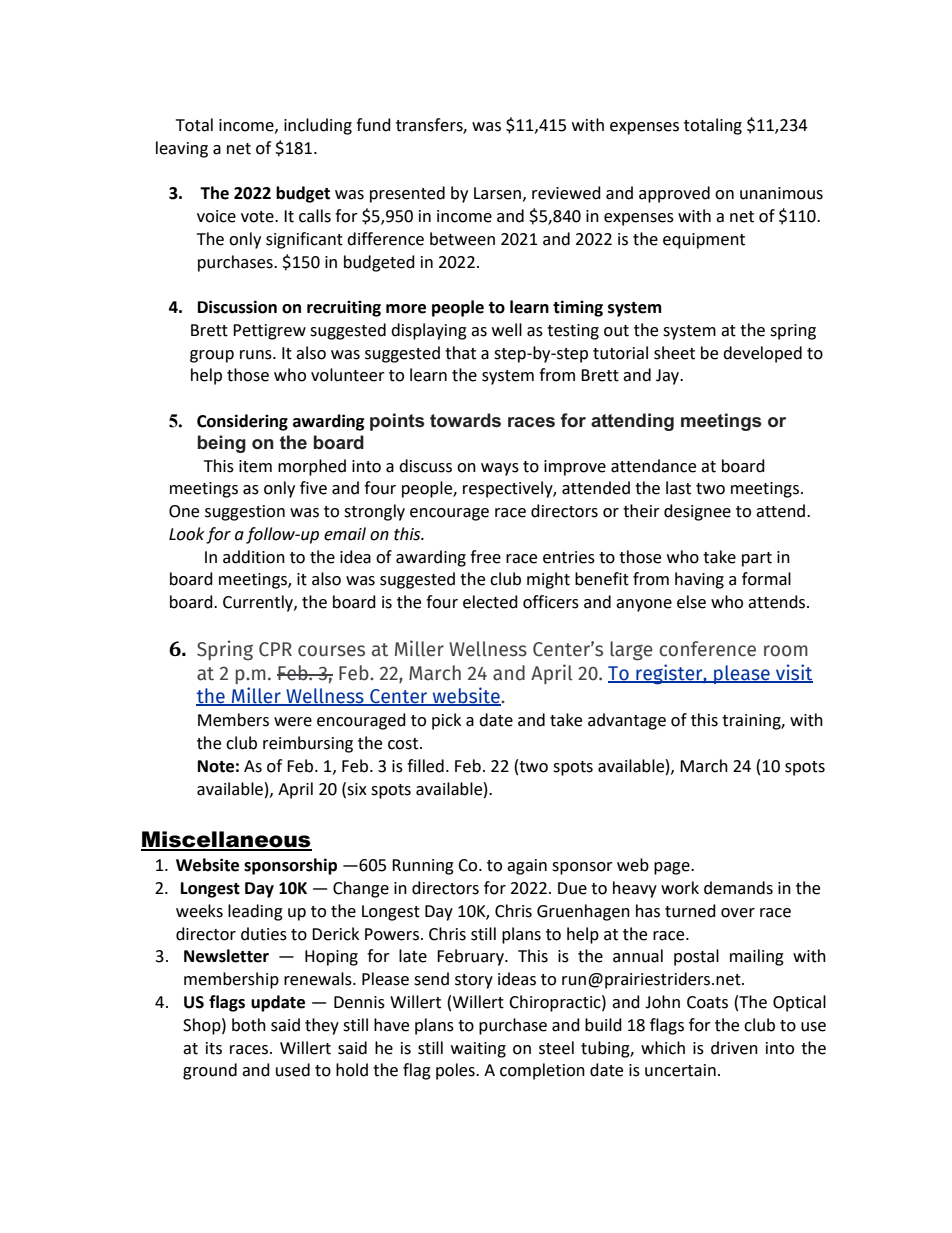 Image resolution: width=952 pixels, height=1233 pixels. Describe the element at coordinates (249, 1025) in the screenshot. I see `both` at that location.
